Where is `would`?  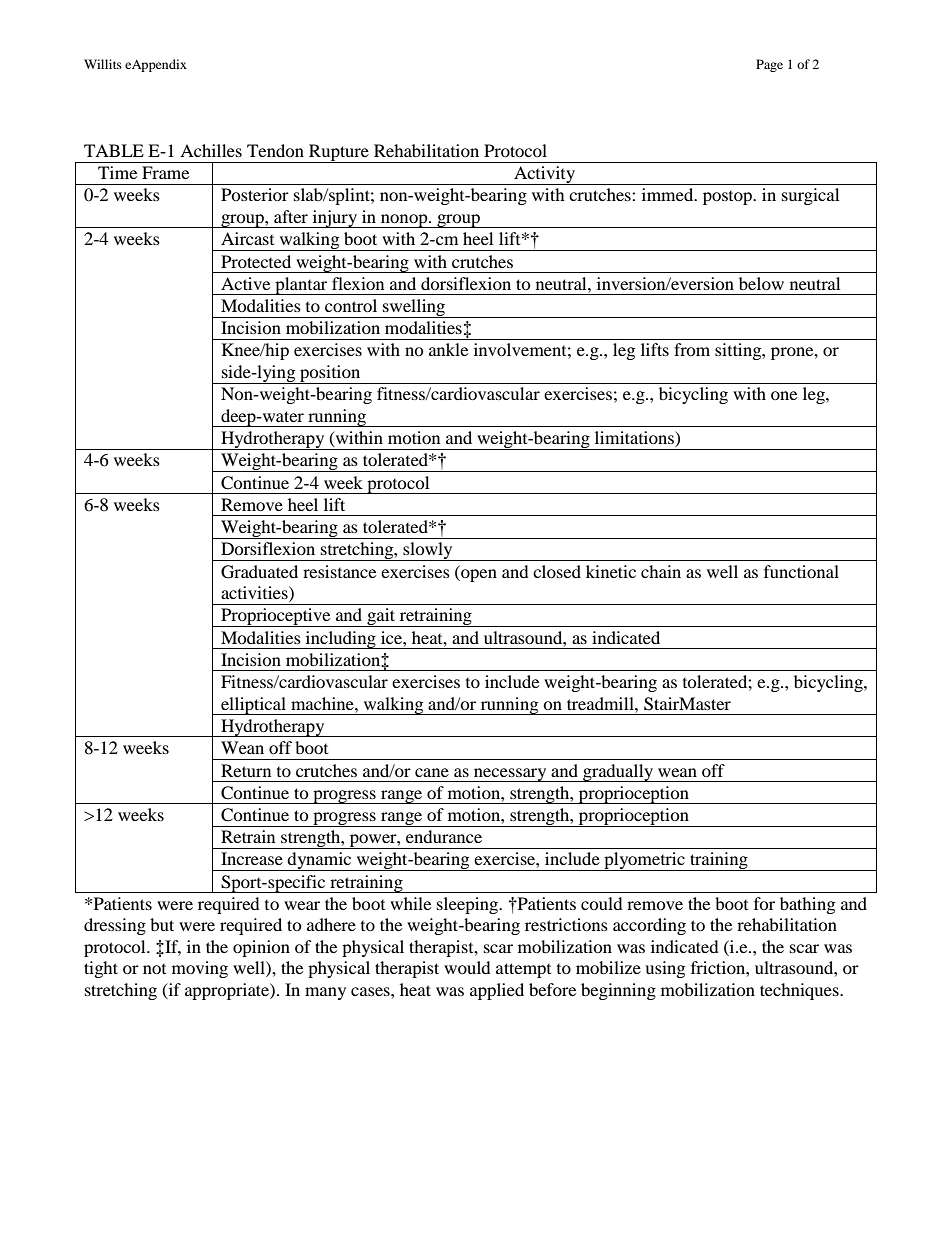 would is located at coordinates (467, 967).
